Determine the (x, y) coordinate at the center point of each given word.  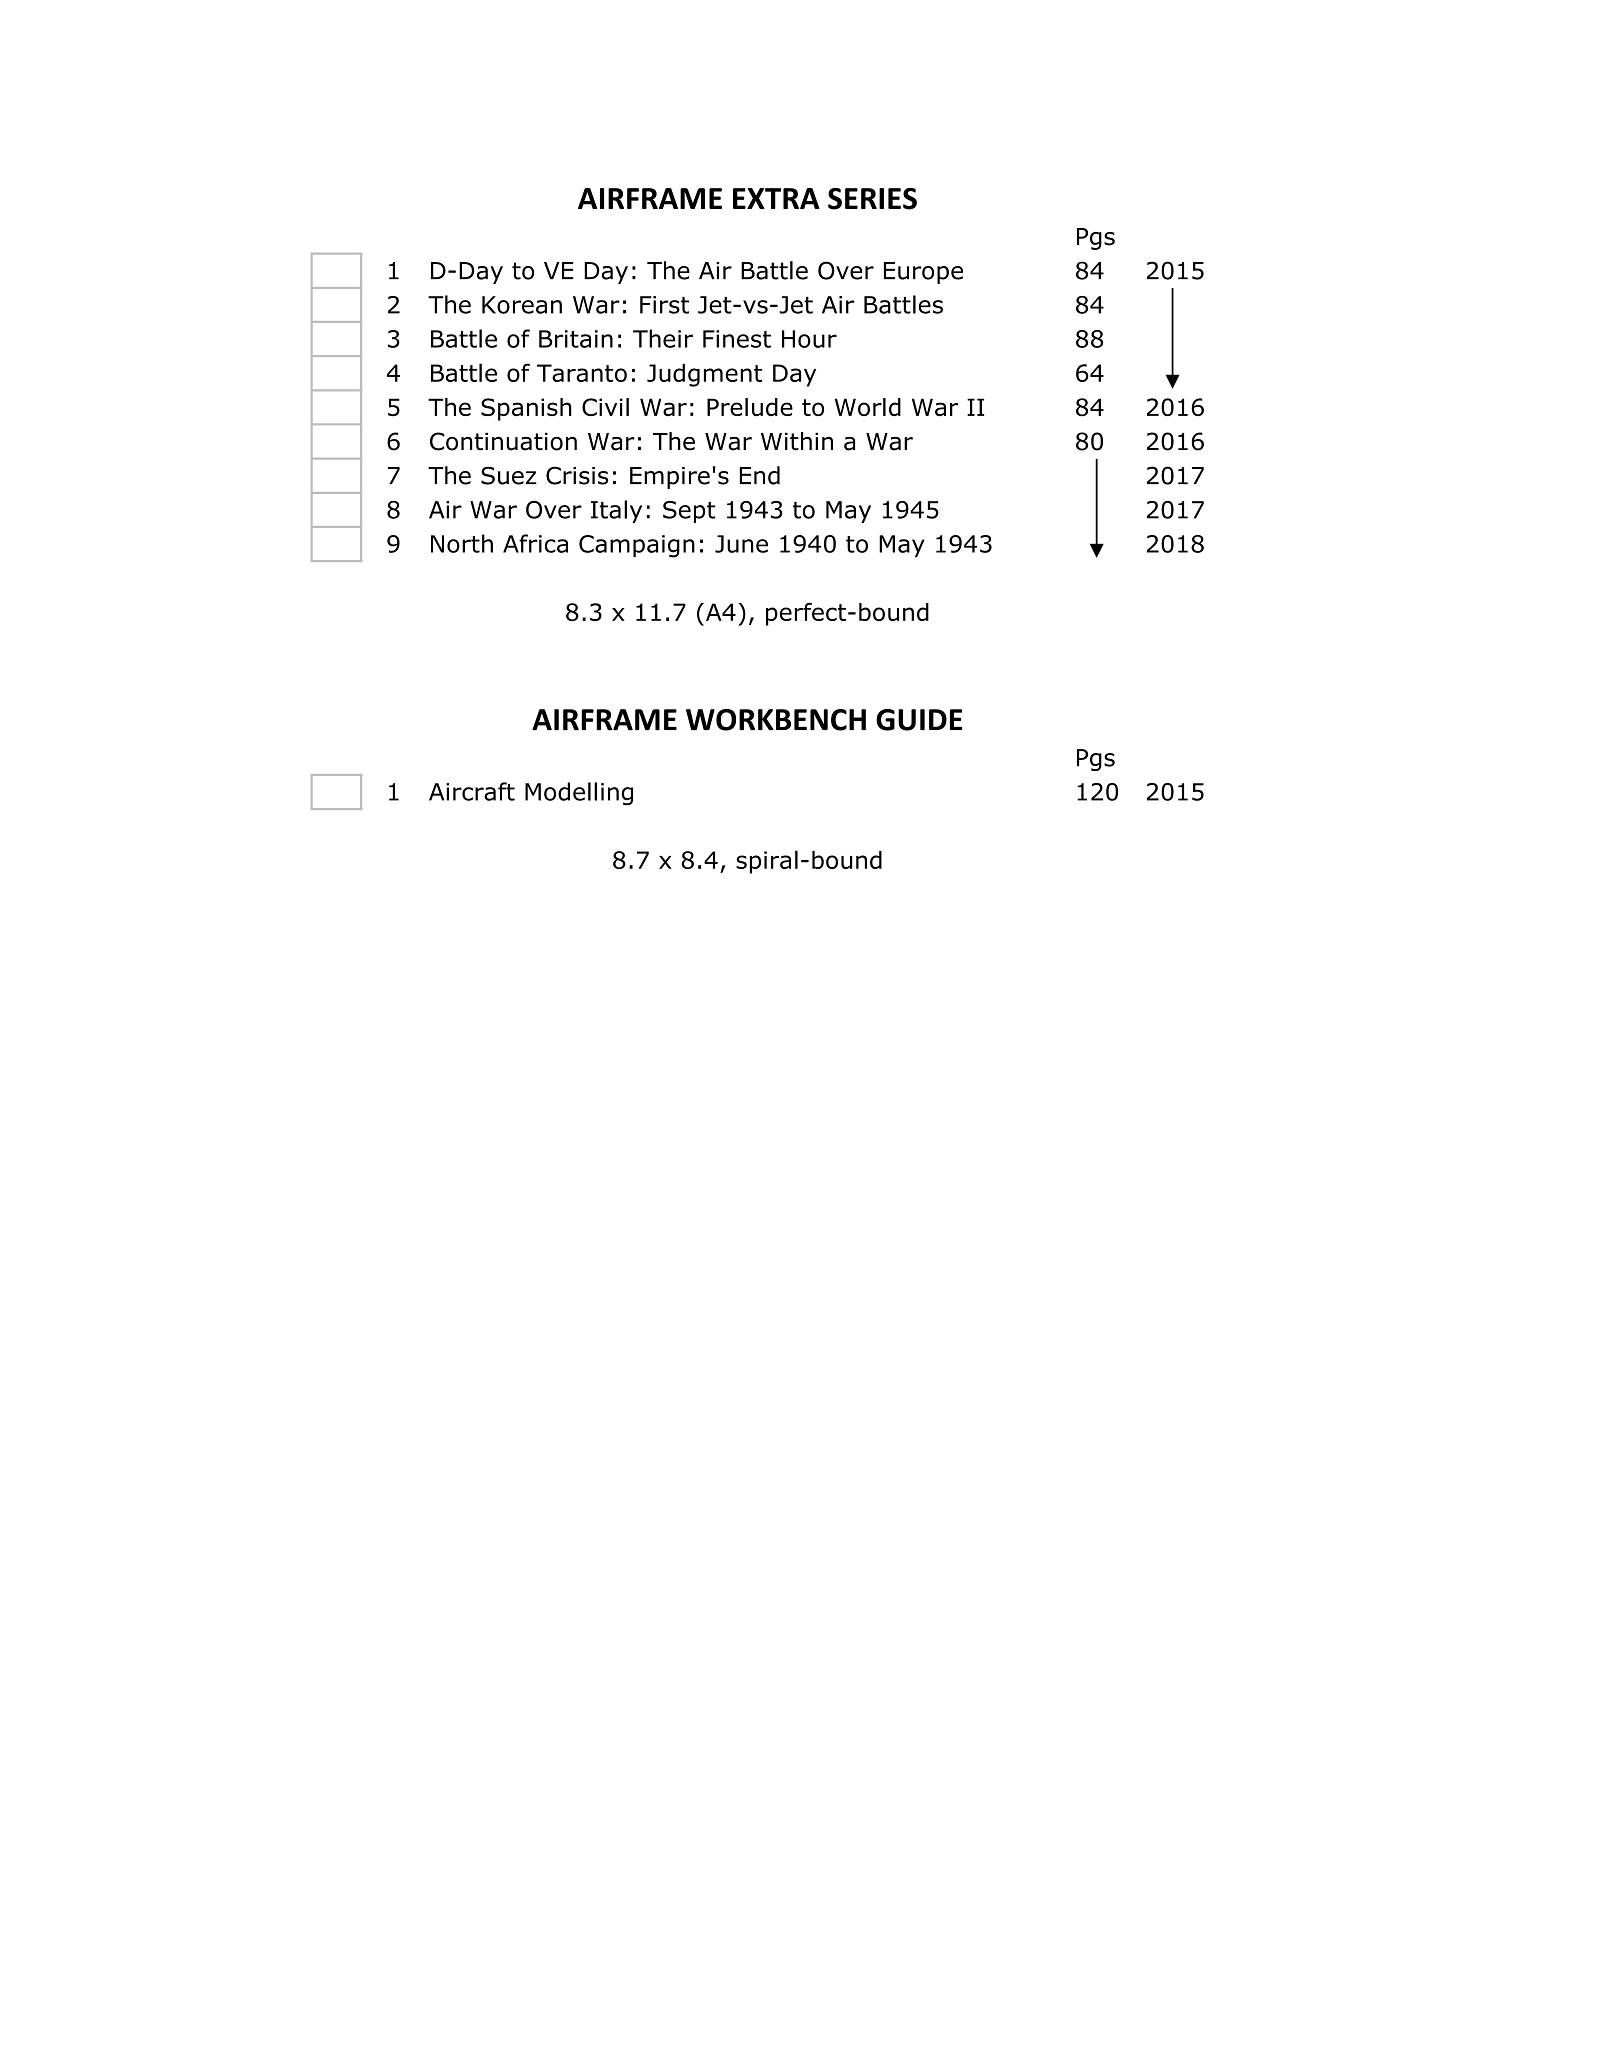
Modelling (579, 794)
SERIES (872, 199)
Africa (535, 543)
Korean (522, 305)
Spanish (526, 409)
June (741, 544)
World (868, 407)
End (760, 475)
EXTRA (776, 198)
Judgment (704, 375)
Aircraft (472, 791)
